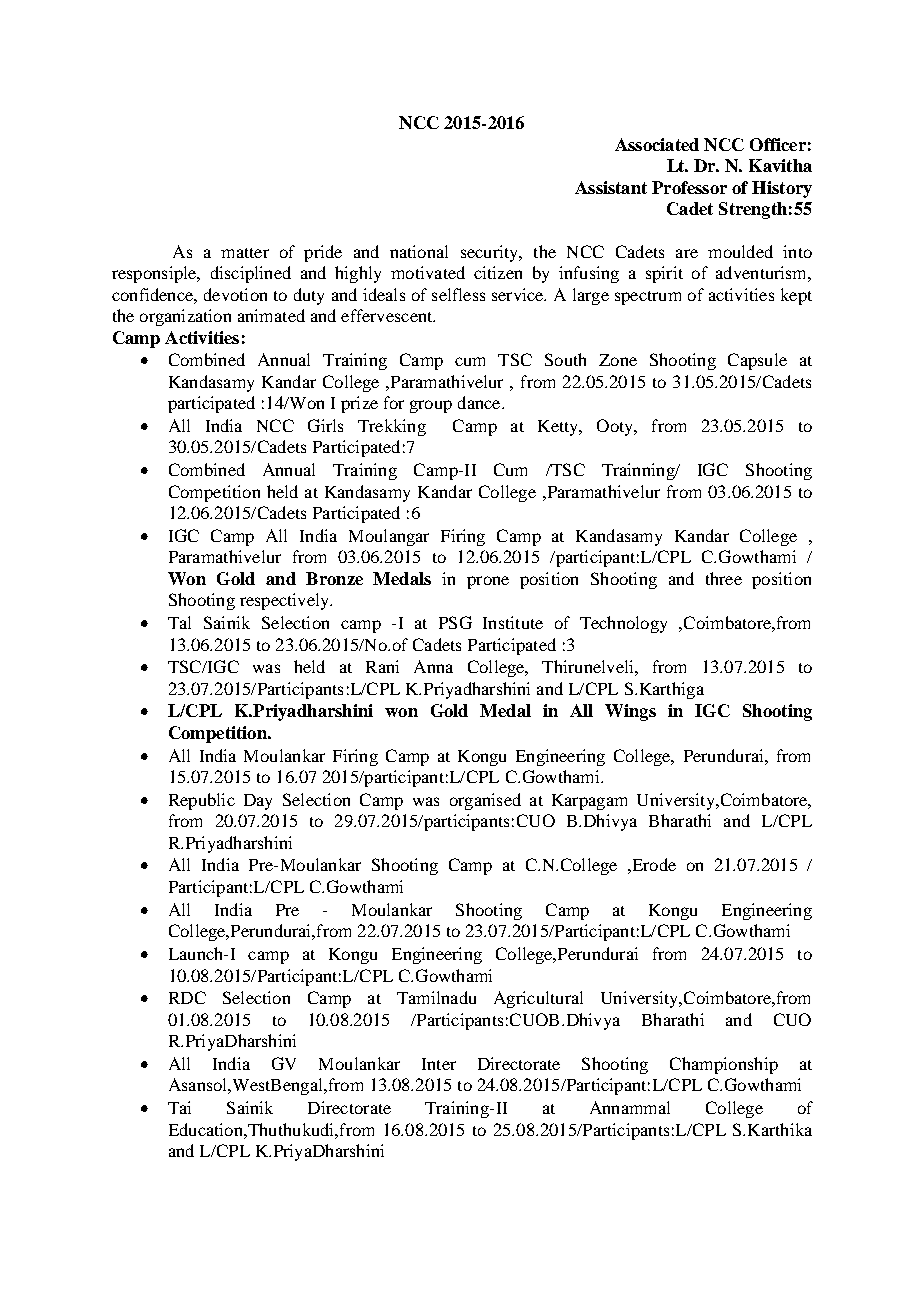 This document has width=924, height=1308. Describe the element at coordinates (179, 1107) in the document. I see `Tai` at that location.
